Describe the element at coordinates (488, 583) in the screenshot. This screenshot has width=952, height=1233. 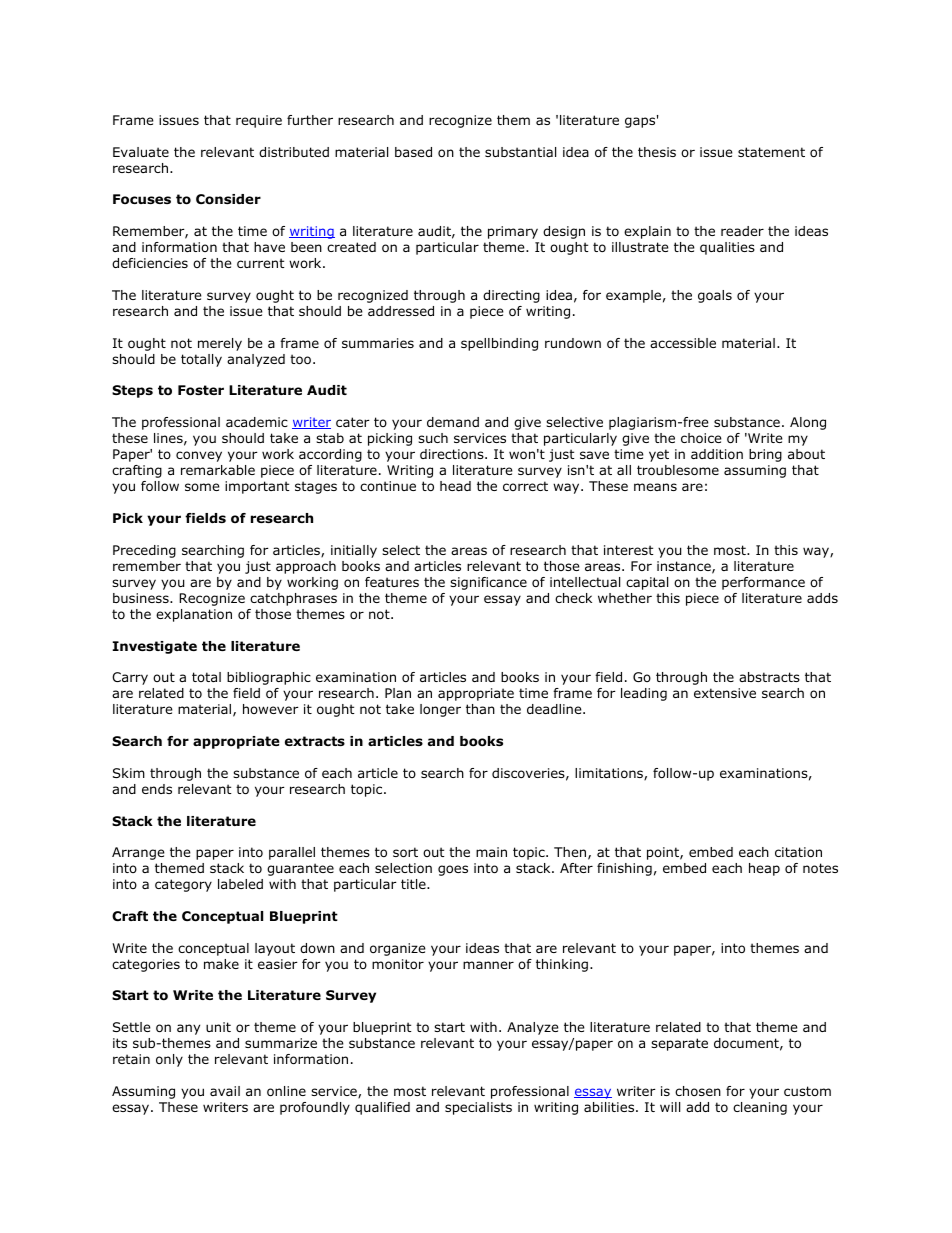
I see `significance` at that location.
